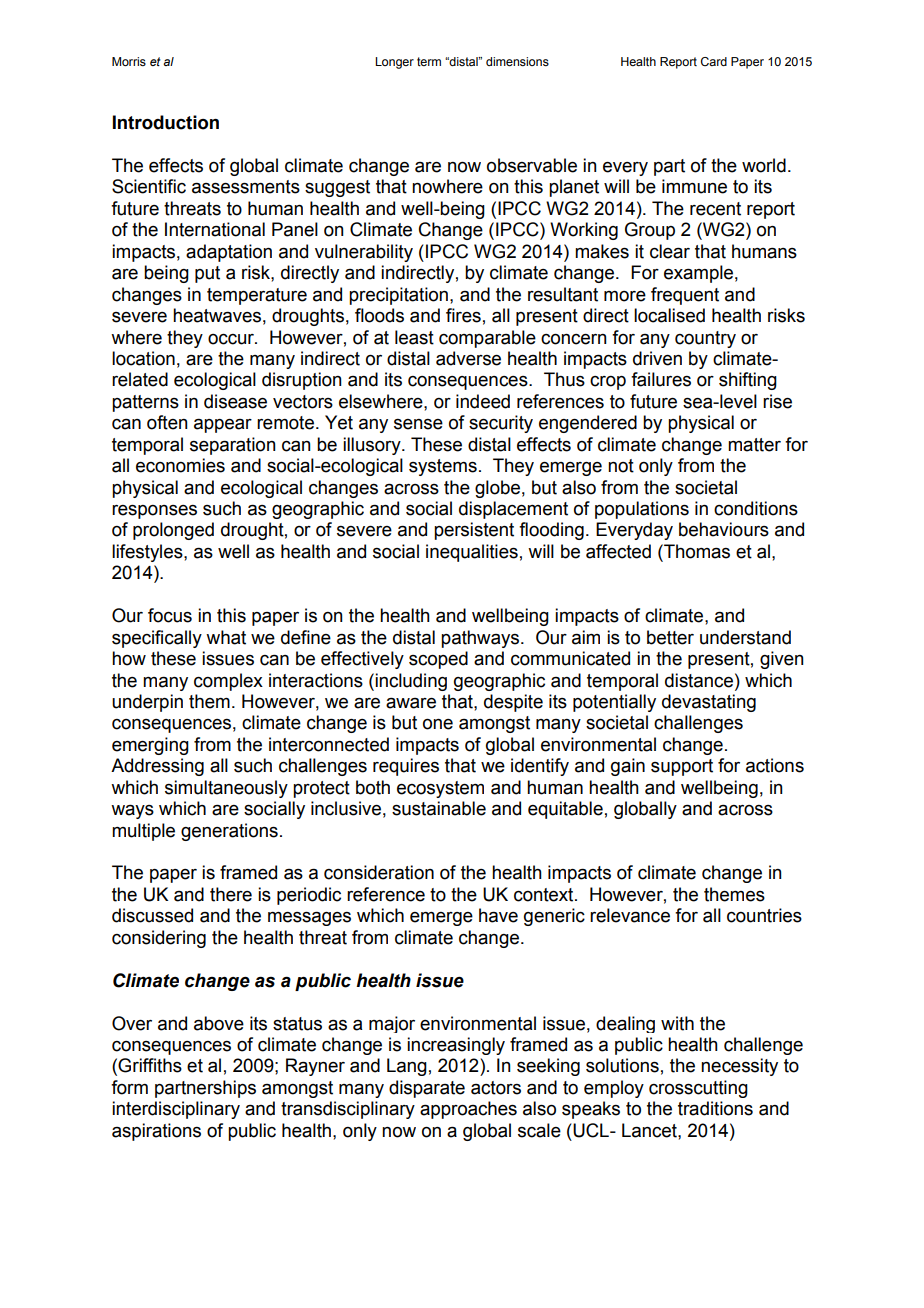  What do you see at coordinates (429, 61) in the image?
I see `term` at bounding box center [429, 61].
